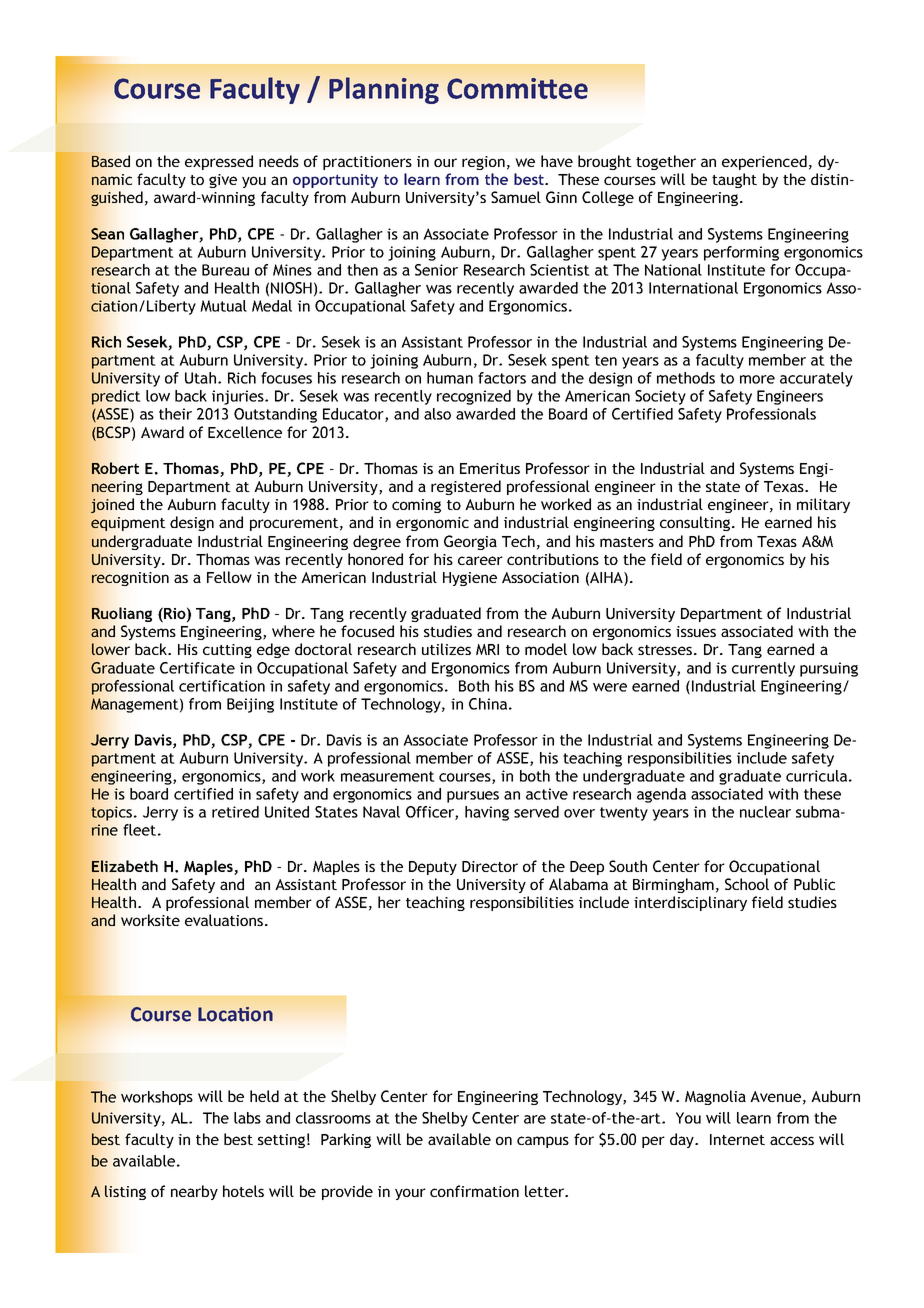  I want to click on region, so click(483, 163).
